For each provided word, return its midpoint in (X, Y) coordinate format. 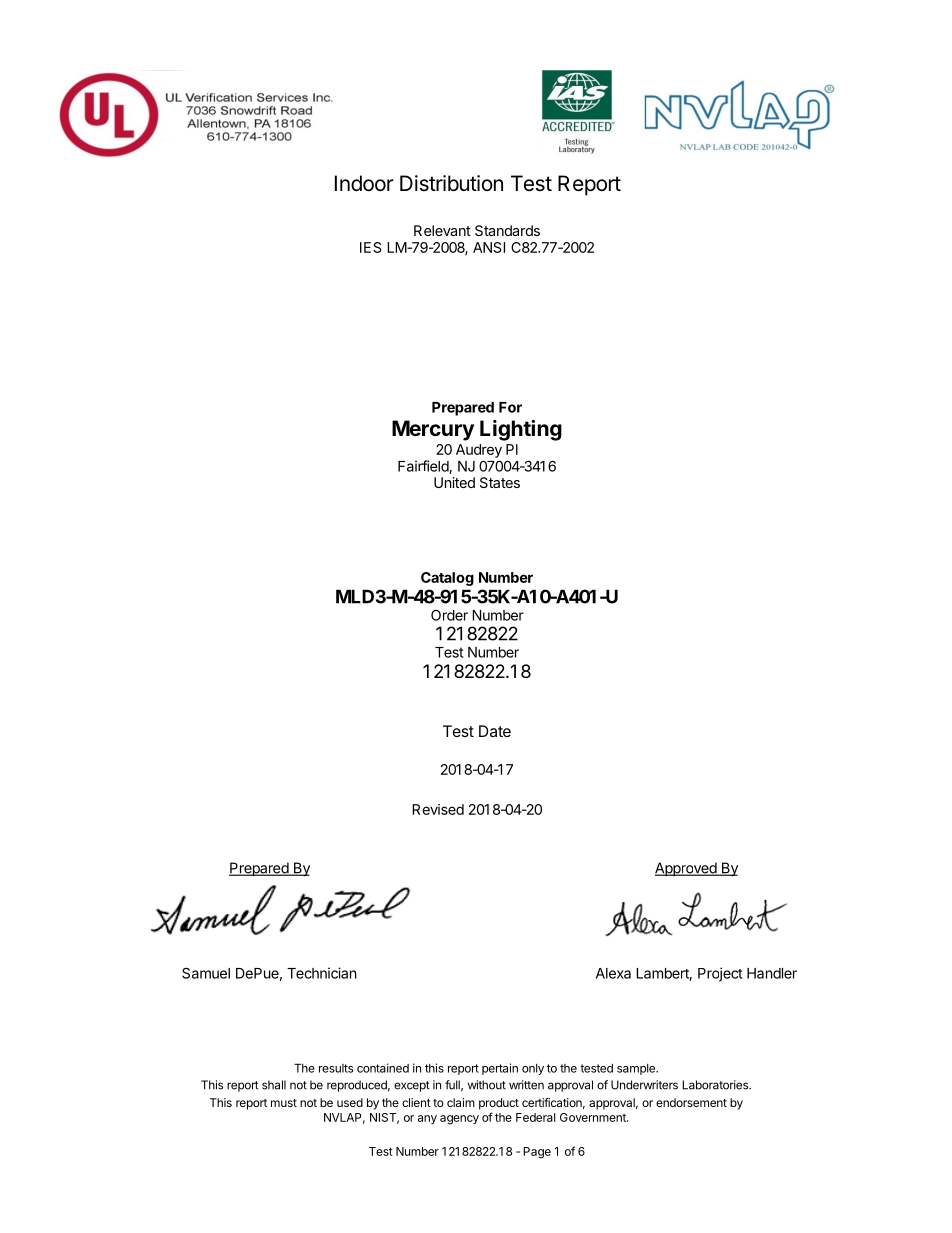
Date (495, 731)
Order (449, 615)
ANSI (489, 247)
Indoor (364, 183)
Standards (507, 230)
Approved (686, 869)
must (284, 1103)
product (499, 1104)
